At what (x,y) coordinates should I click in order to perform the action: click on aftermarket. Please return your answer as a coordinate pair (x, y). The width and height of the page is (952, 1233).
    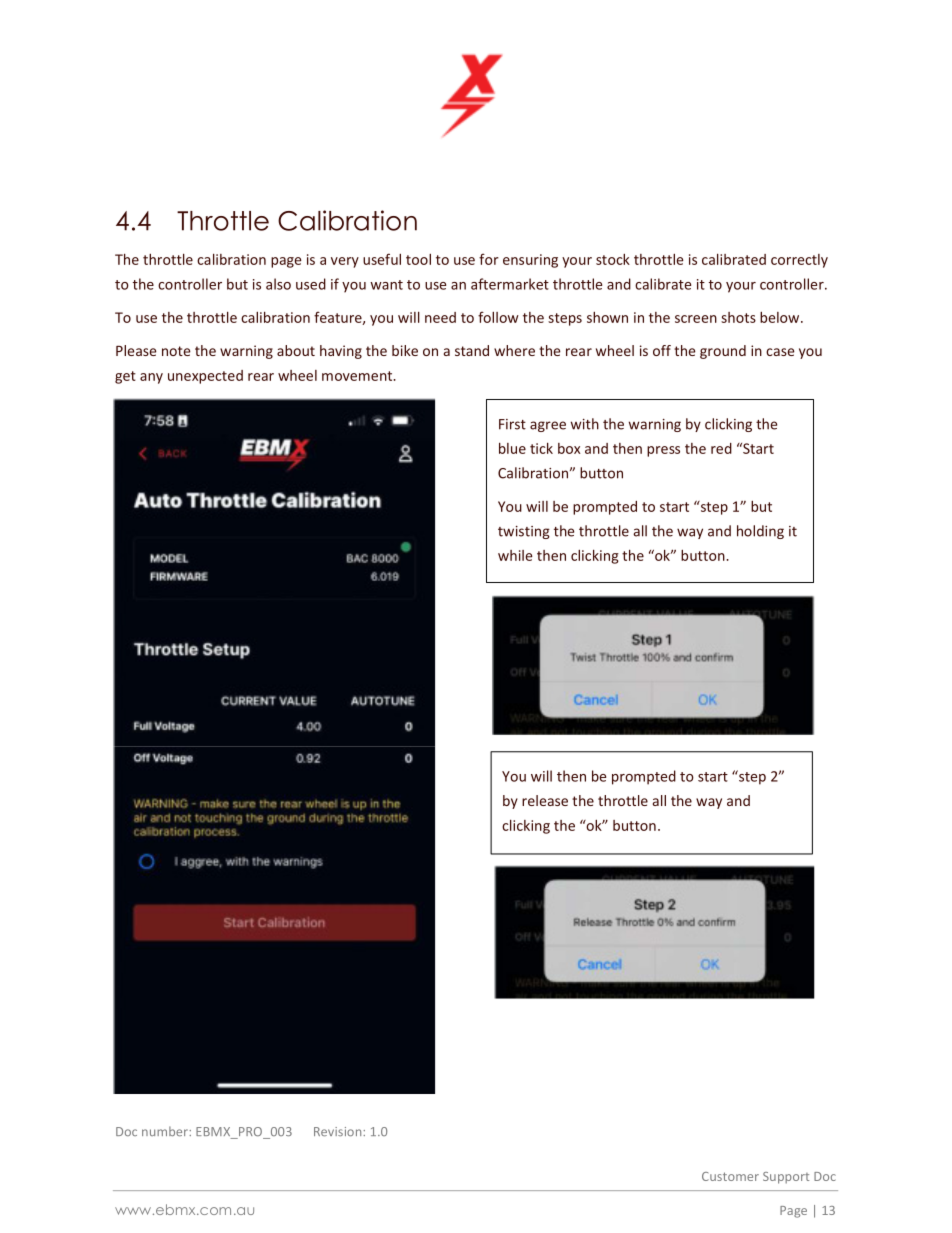
    Looking at the image, I should click on (510, 284).
